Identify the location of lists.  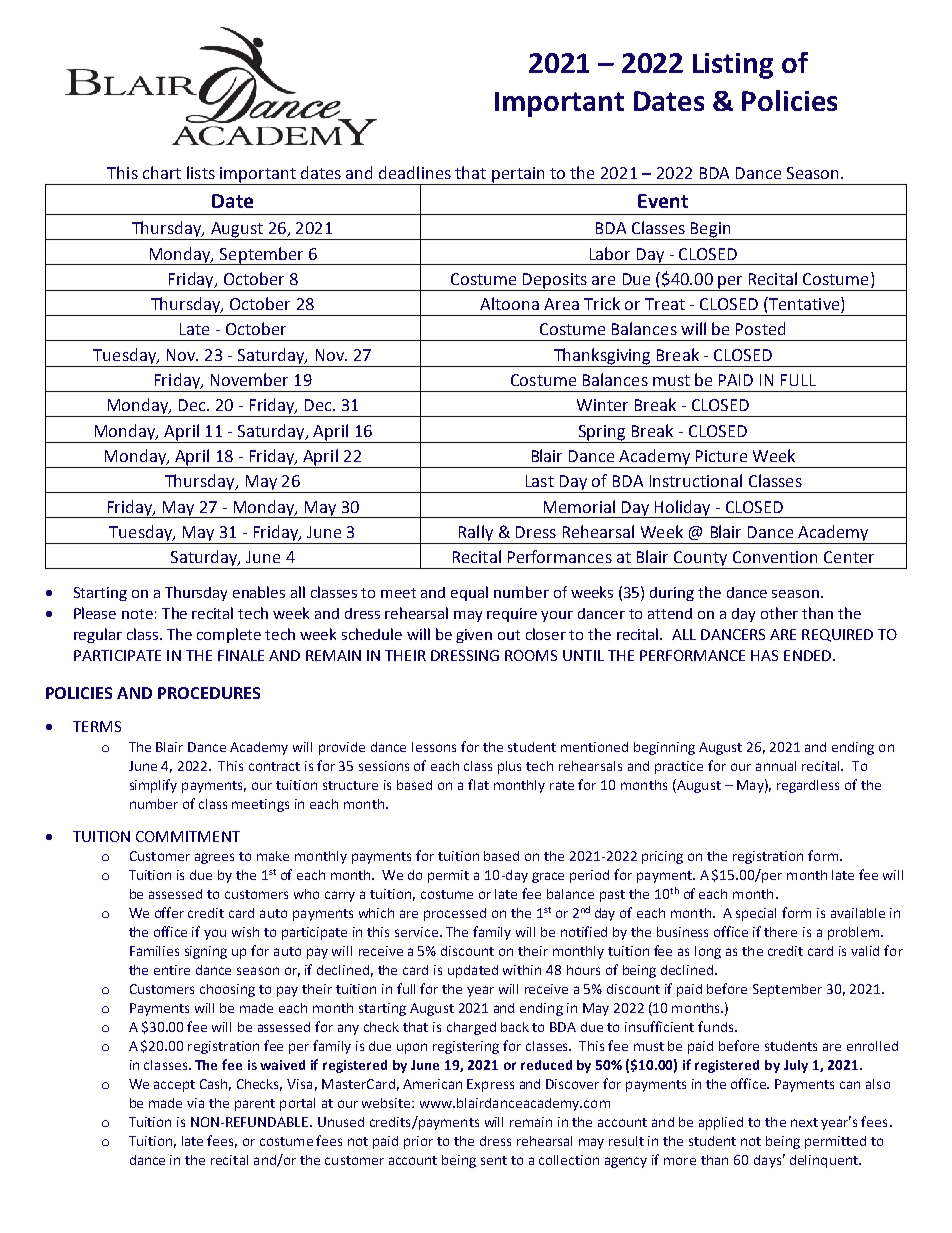
(201, 172).
